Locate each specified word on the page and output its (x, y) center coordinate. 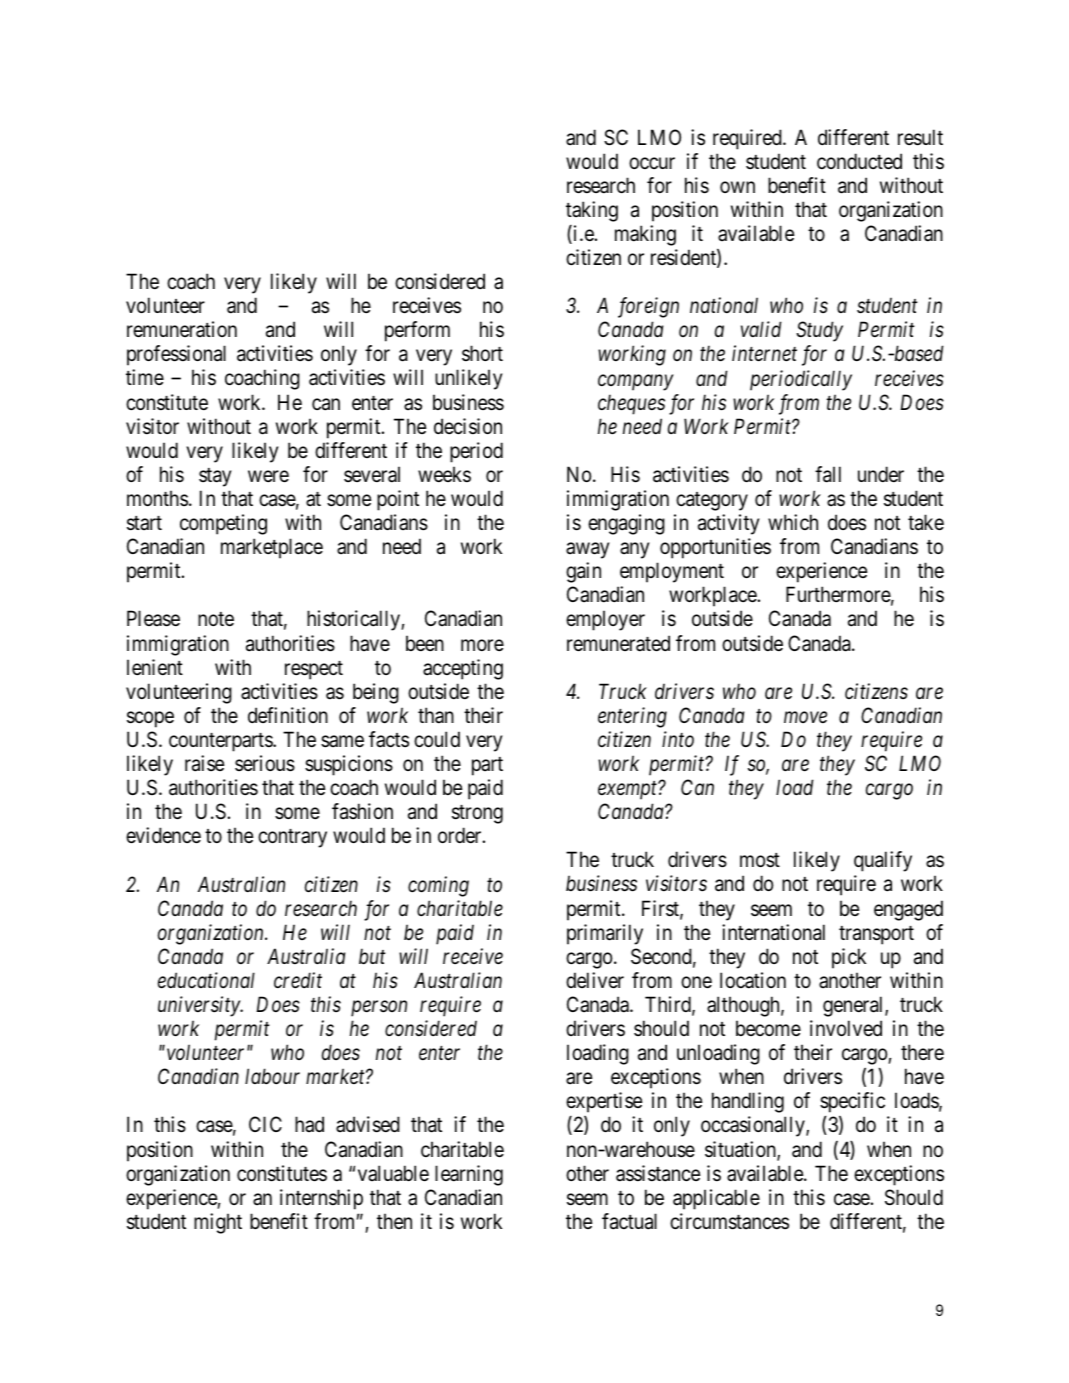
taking (592, 211)
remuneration (182, 329)
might (218, 1223)
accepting (463, 669)
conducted (859, 161)
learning (469, 1175)
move (805, 717)
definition (288, 715)
